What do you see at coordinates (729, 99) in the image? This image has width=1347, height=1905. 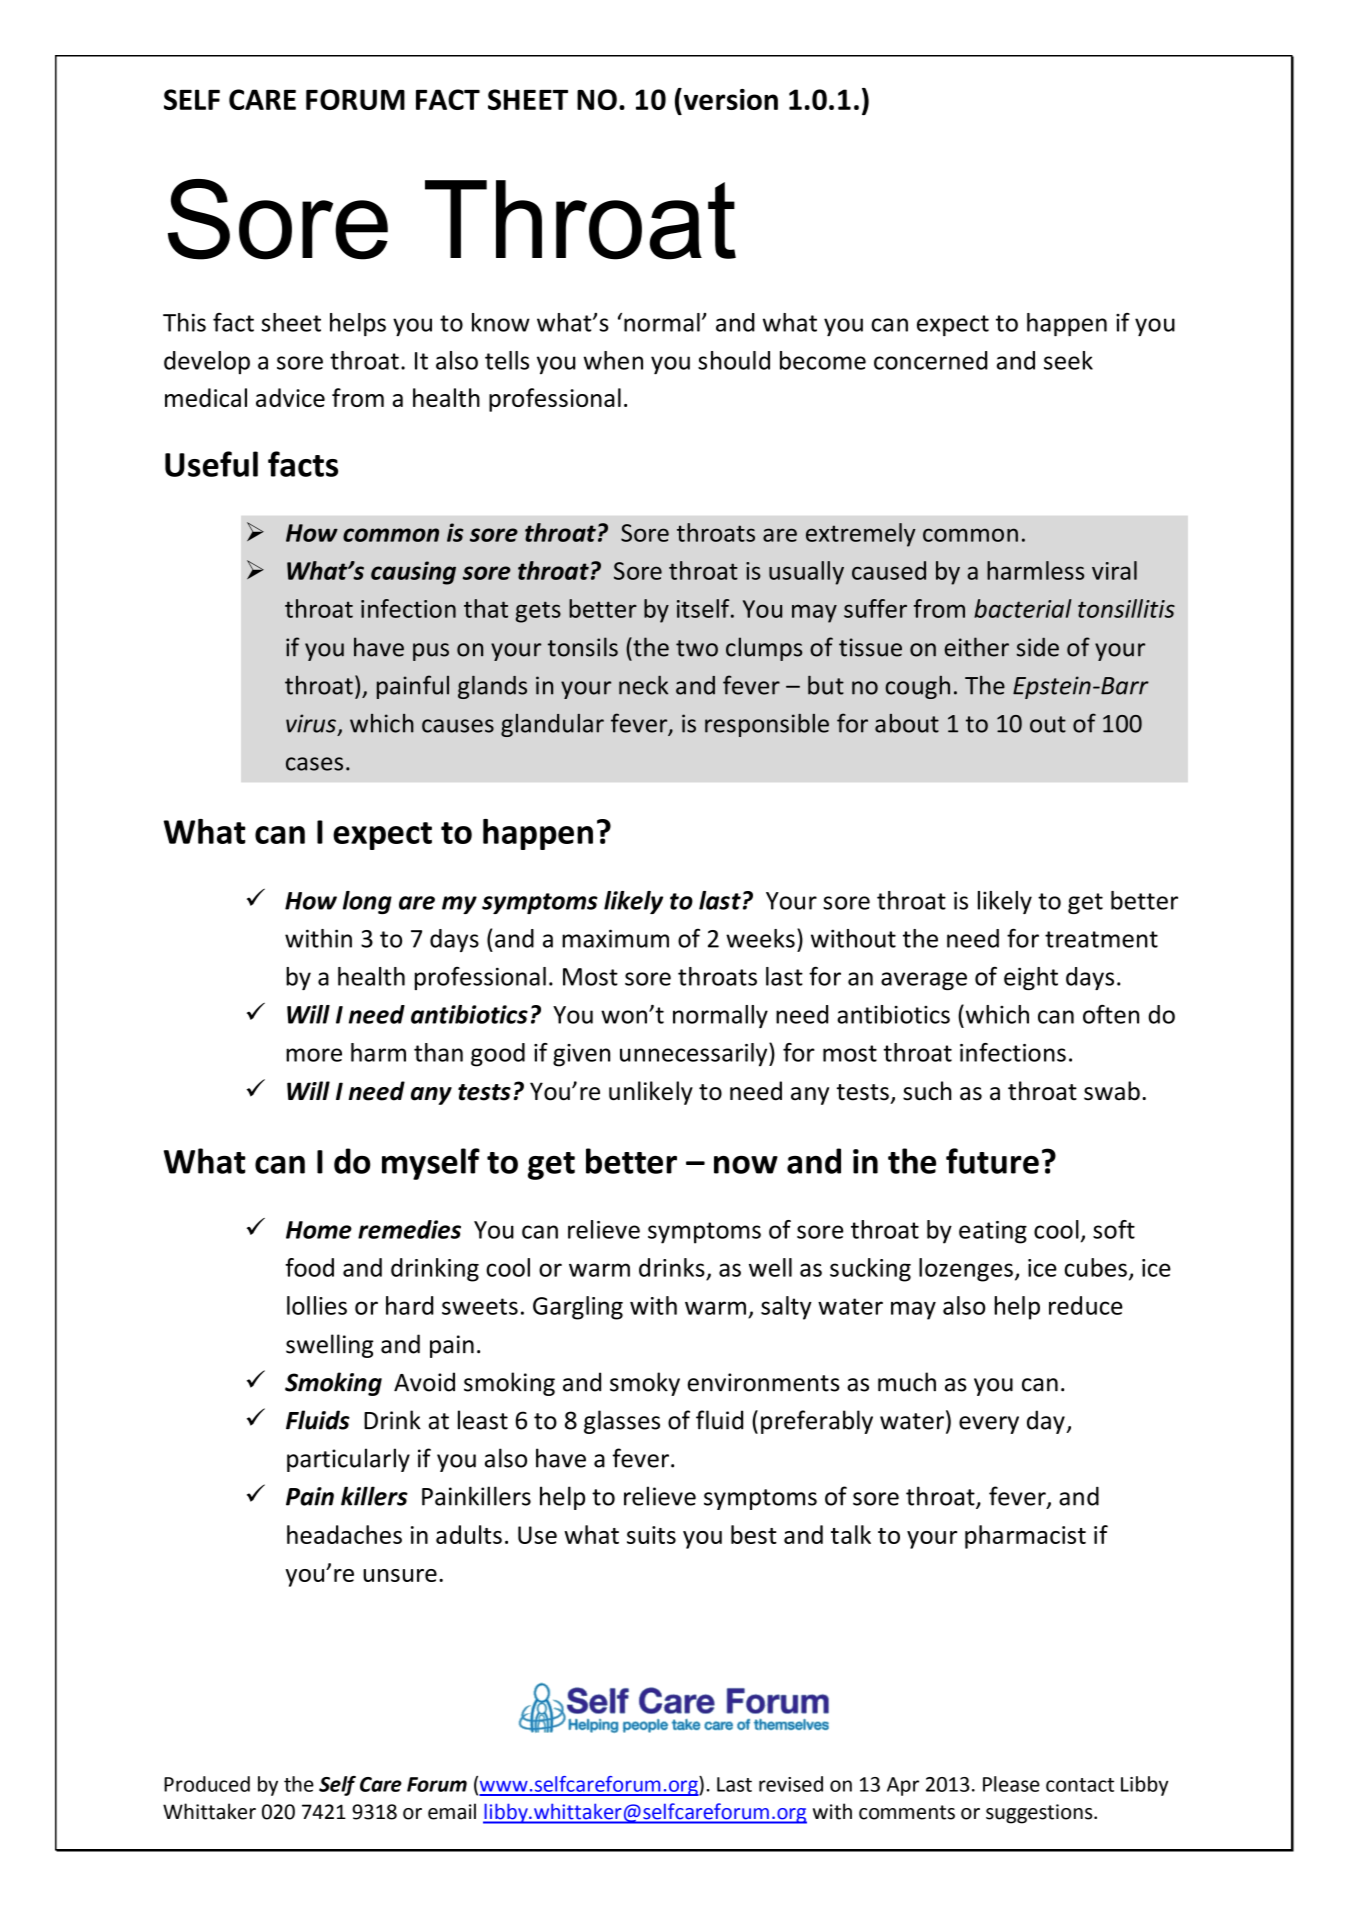 I see `version` at bounding box center [729, 99].
